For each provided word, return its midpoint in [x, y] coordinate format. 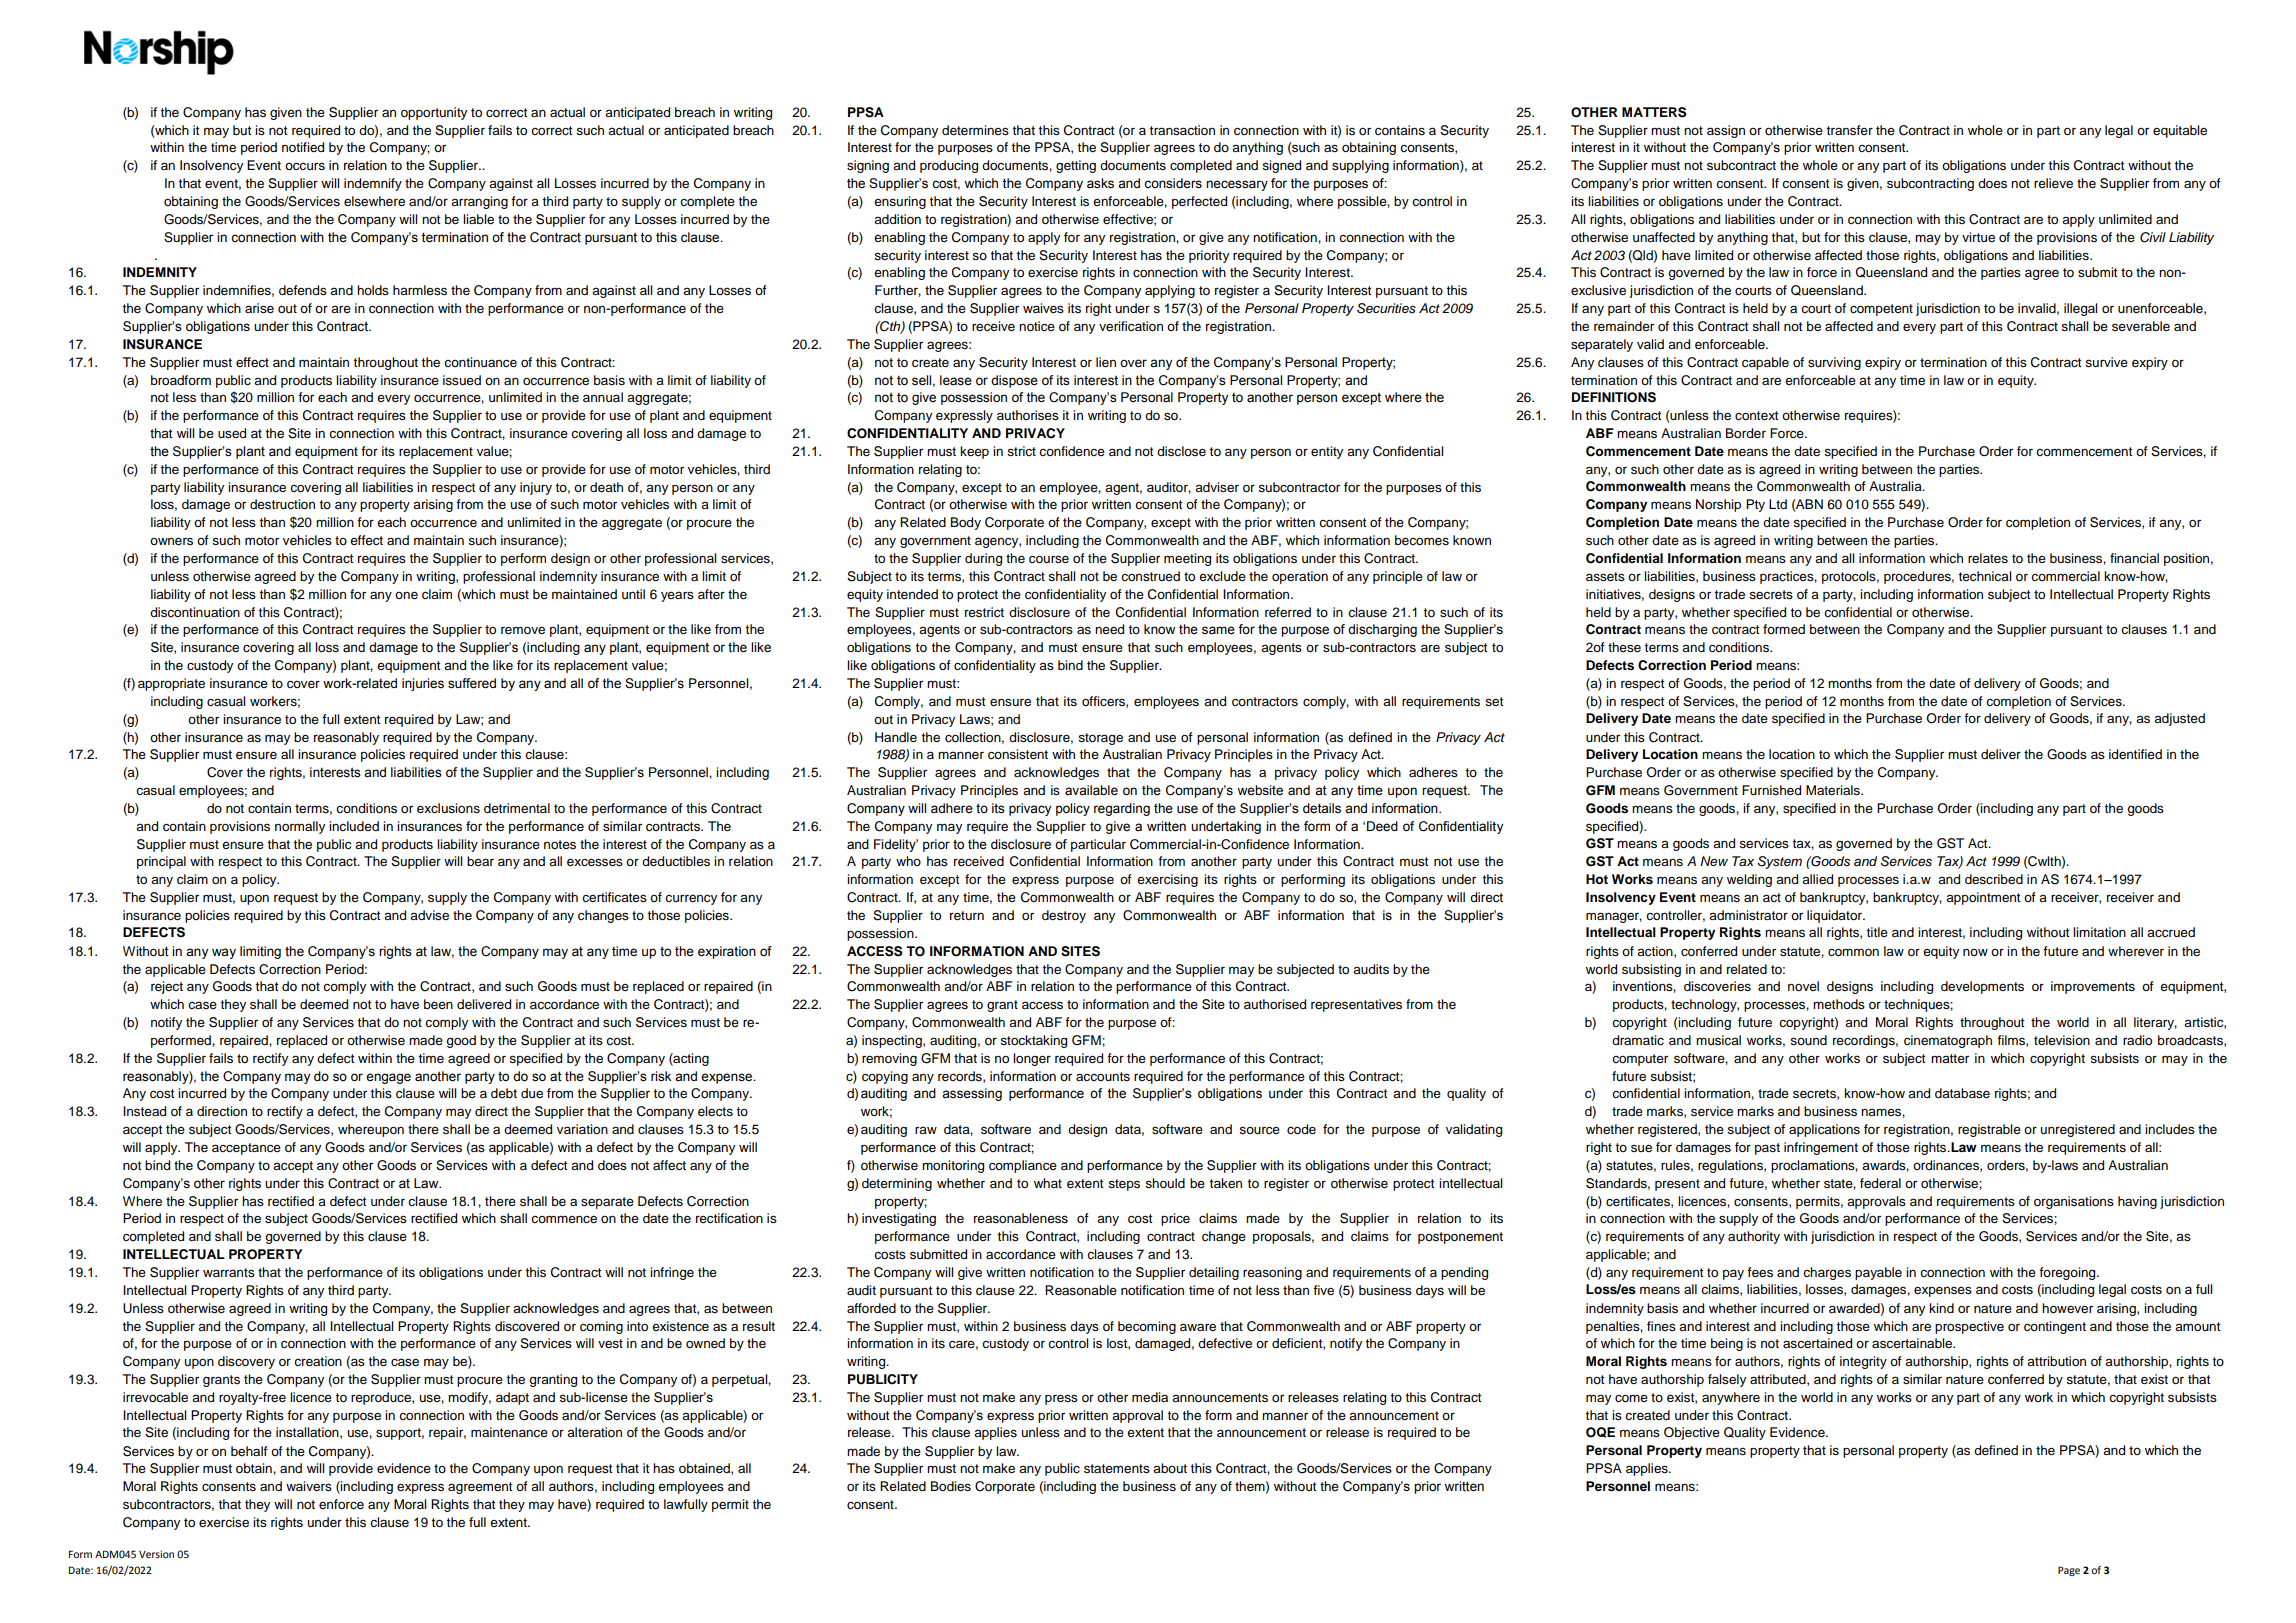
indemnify [373, 184]
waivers [309, 1486]
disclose [1181, 451]
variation [582, 1129]
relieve [2053, 183]
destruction [282, 504]
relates [1988, 558]
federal [1880, 1183]
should [1165, 1183]
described [1994, 879]
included [354, 826]
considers [1173, 183]
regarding [1122, 809]
